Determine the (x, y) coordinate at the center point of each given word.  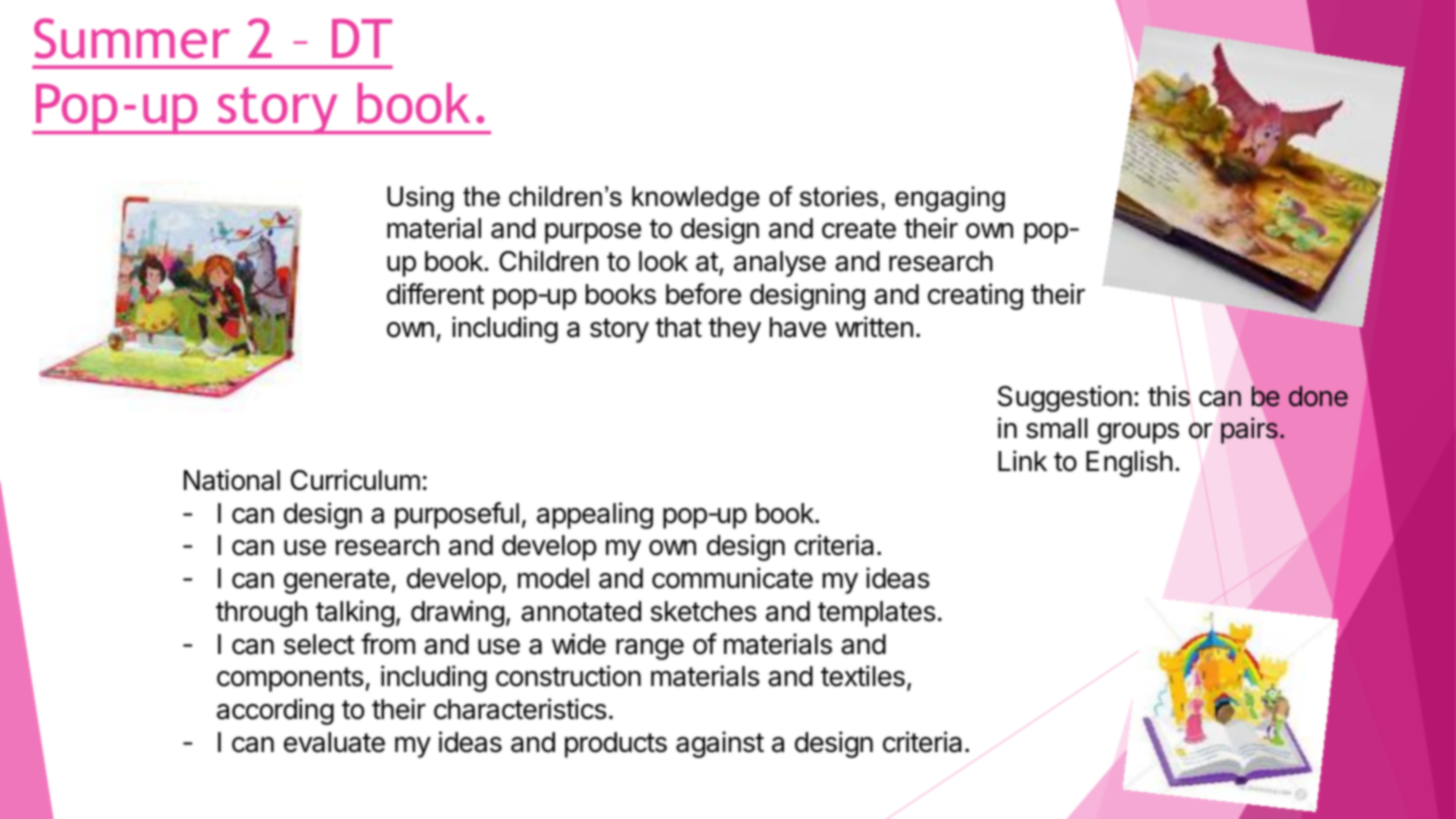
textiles (863, 676)
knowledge (696, 199)
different (435, 294)
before (703, 294)
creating (975, 296)
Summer (132, 38)
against (720, 744)
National (232, 480)
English (1129, 463)
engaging (950, 199)
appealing (595, 515)
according (275, 711)
